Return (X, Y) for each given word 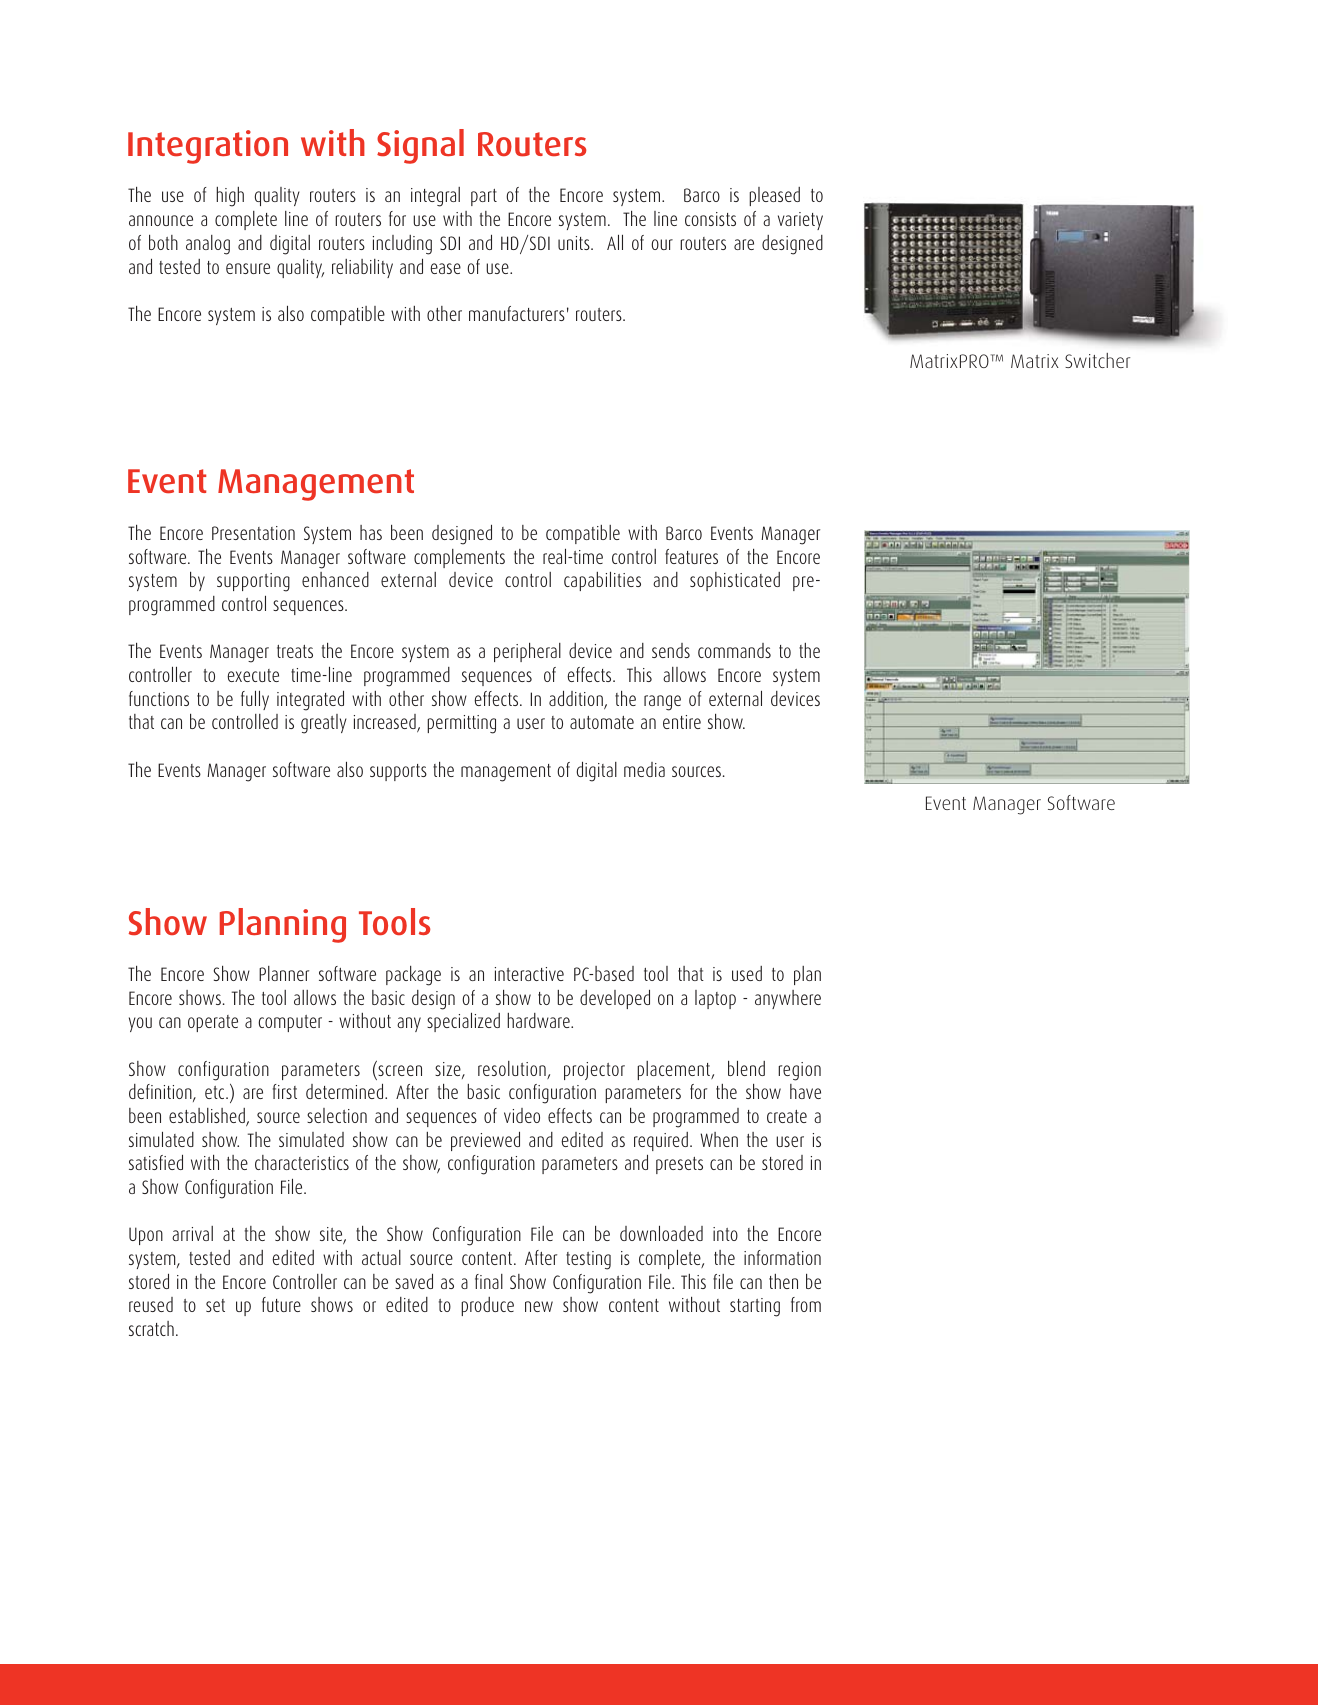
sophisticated (735, 581)
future (281, 1304)
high (230, 197)
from (806, 1304)
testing (588, 1260)
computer (290, 1023)
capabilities (602, 581)
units (575, 243)
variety (800, 221)
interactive (529, 974)
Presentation (253, 533)
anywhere (788, 999)
